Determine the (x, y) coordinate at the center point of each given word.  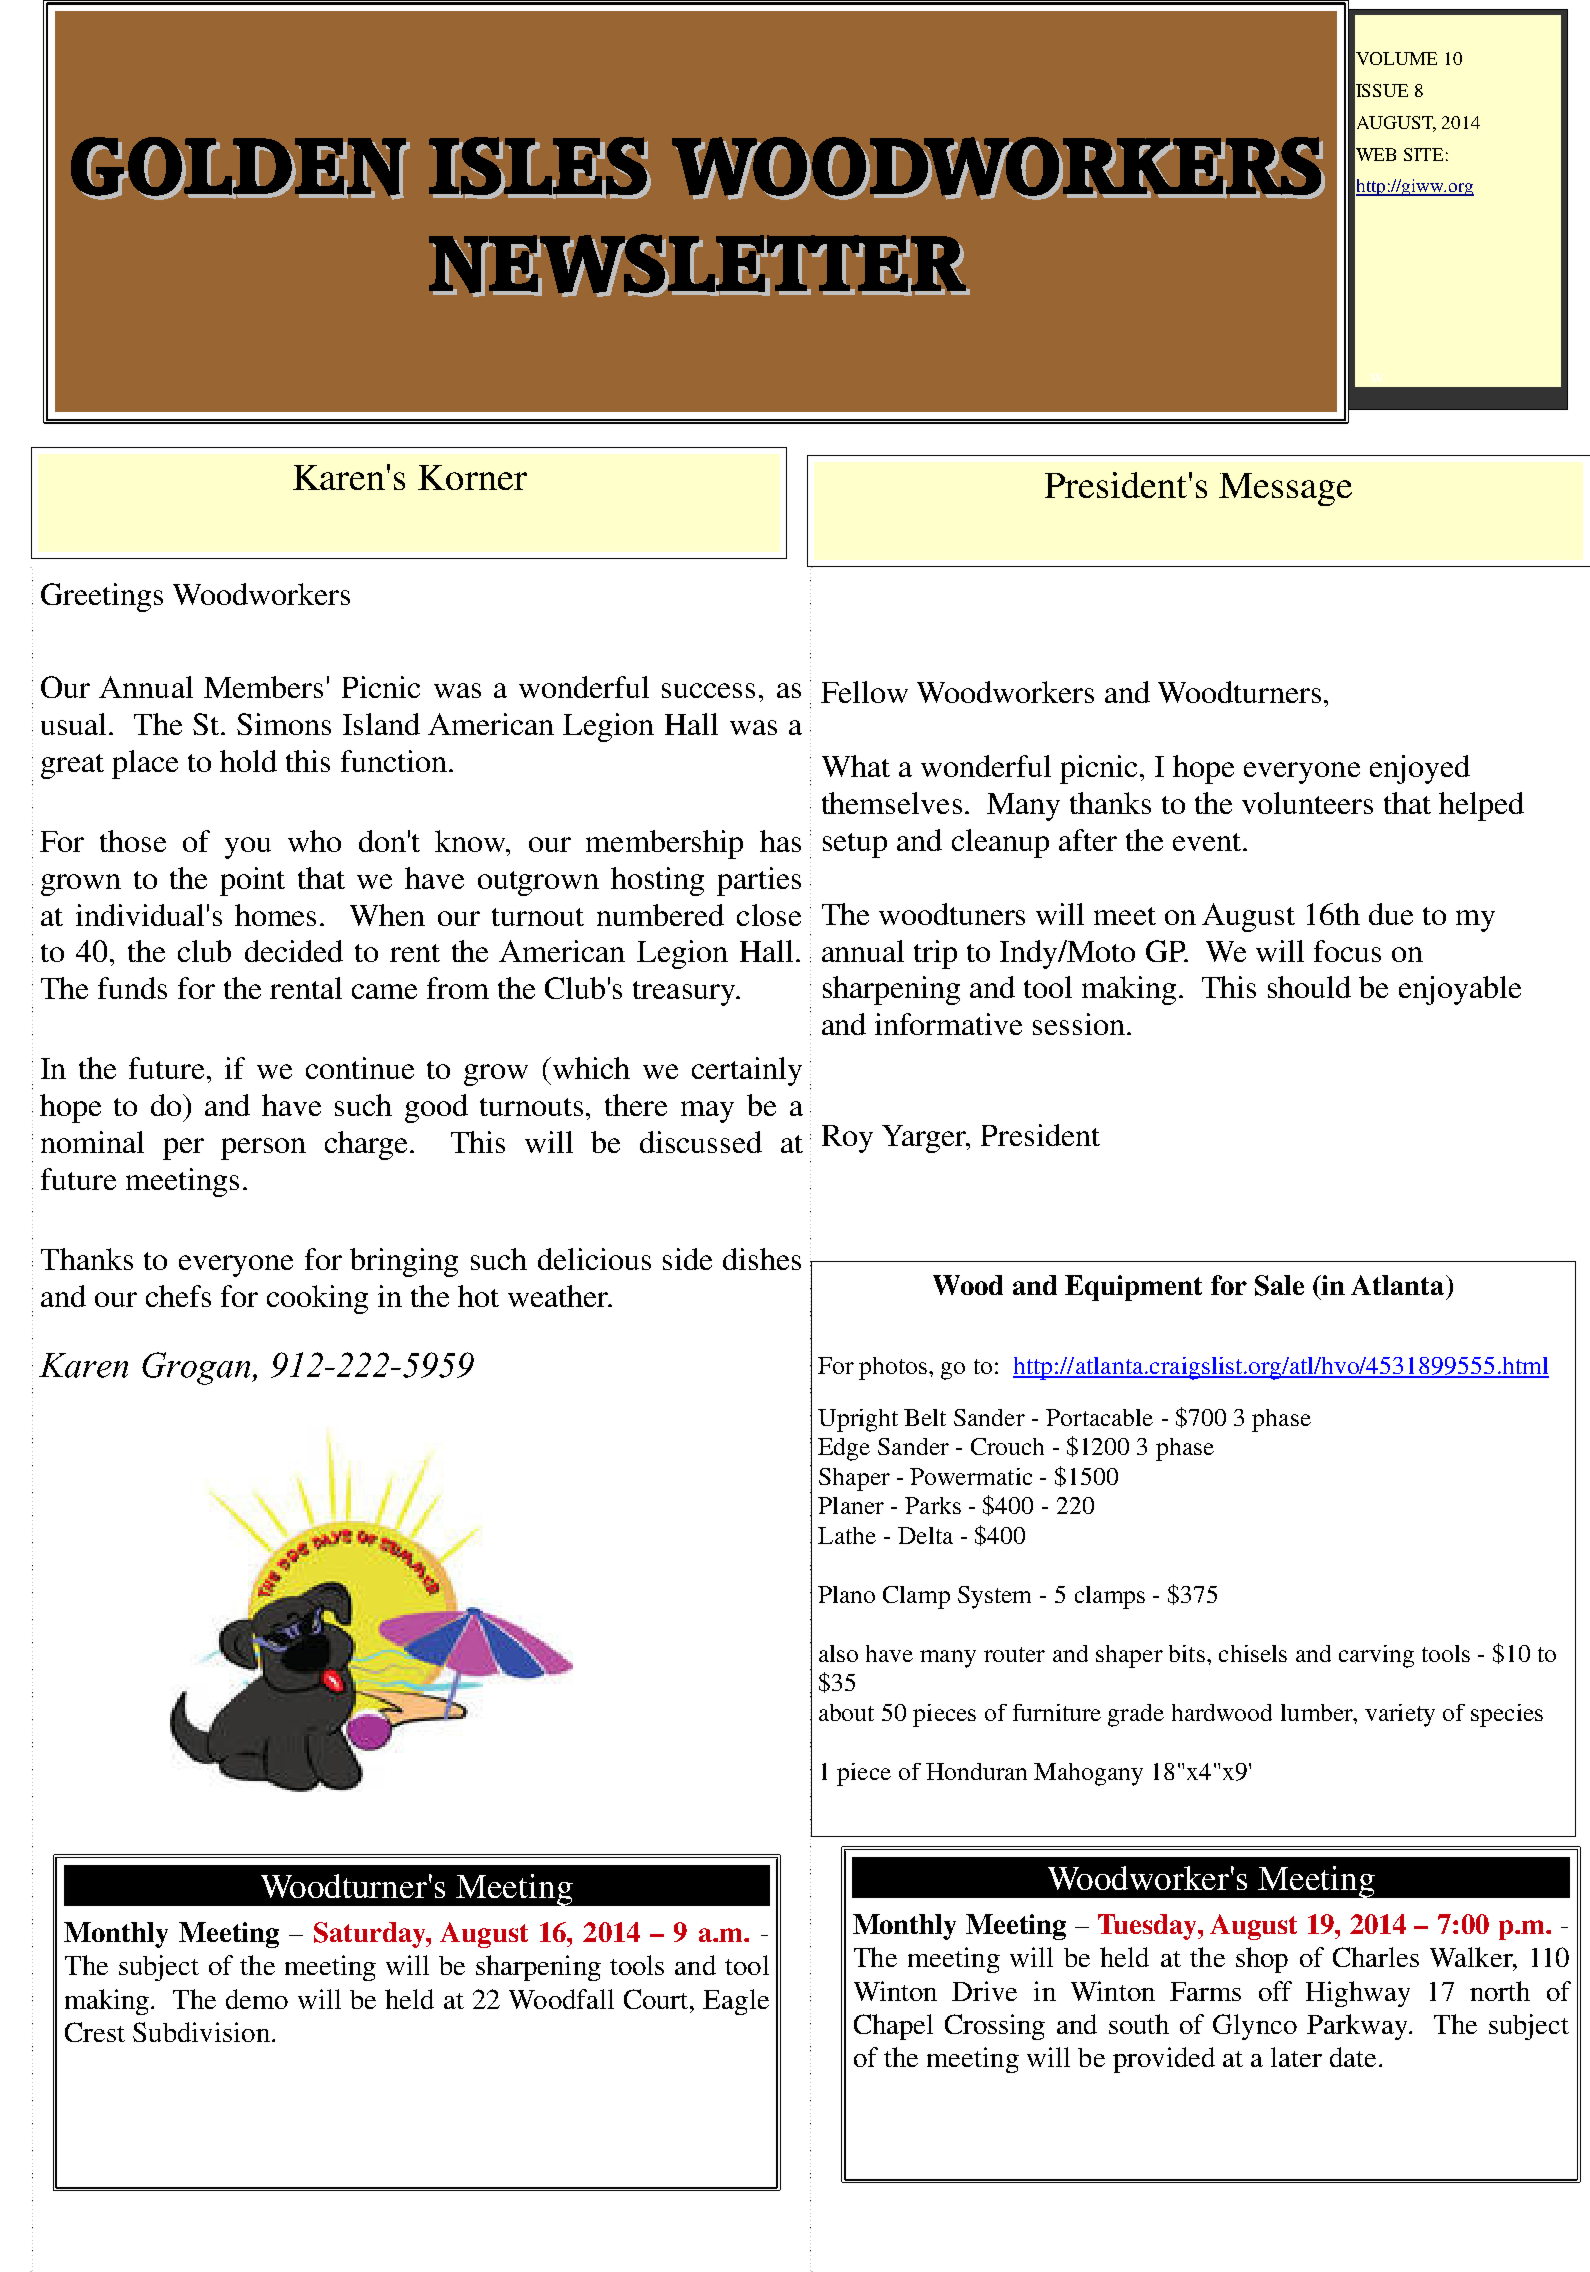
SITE (1423, 154)
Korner (472, 477)
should (1309, 987)
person (263, 1149)
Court (657, 1999)
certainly (747, 1071)
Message (1285, 489)
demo (257, 1999)
